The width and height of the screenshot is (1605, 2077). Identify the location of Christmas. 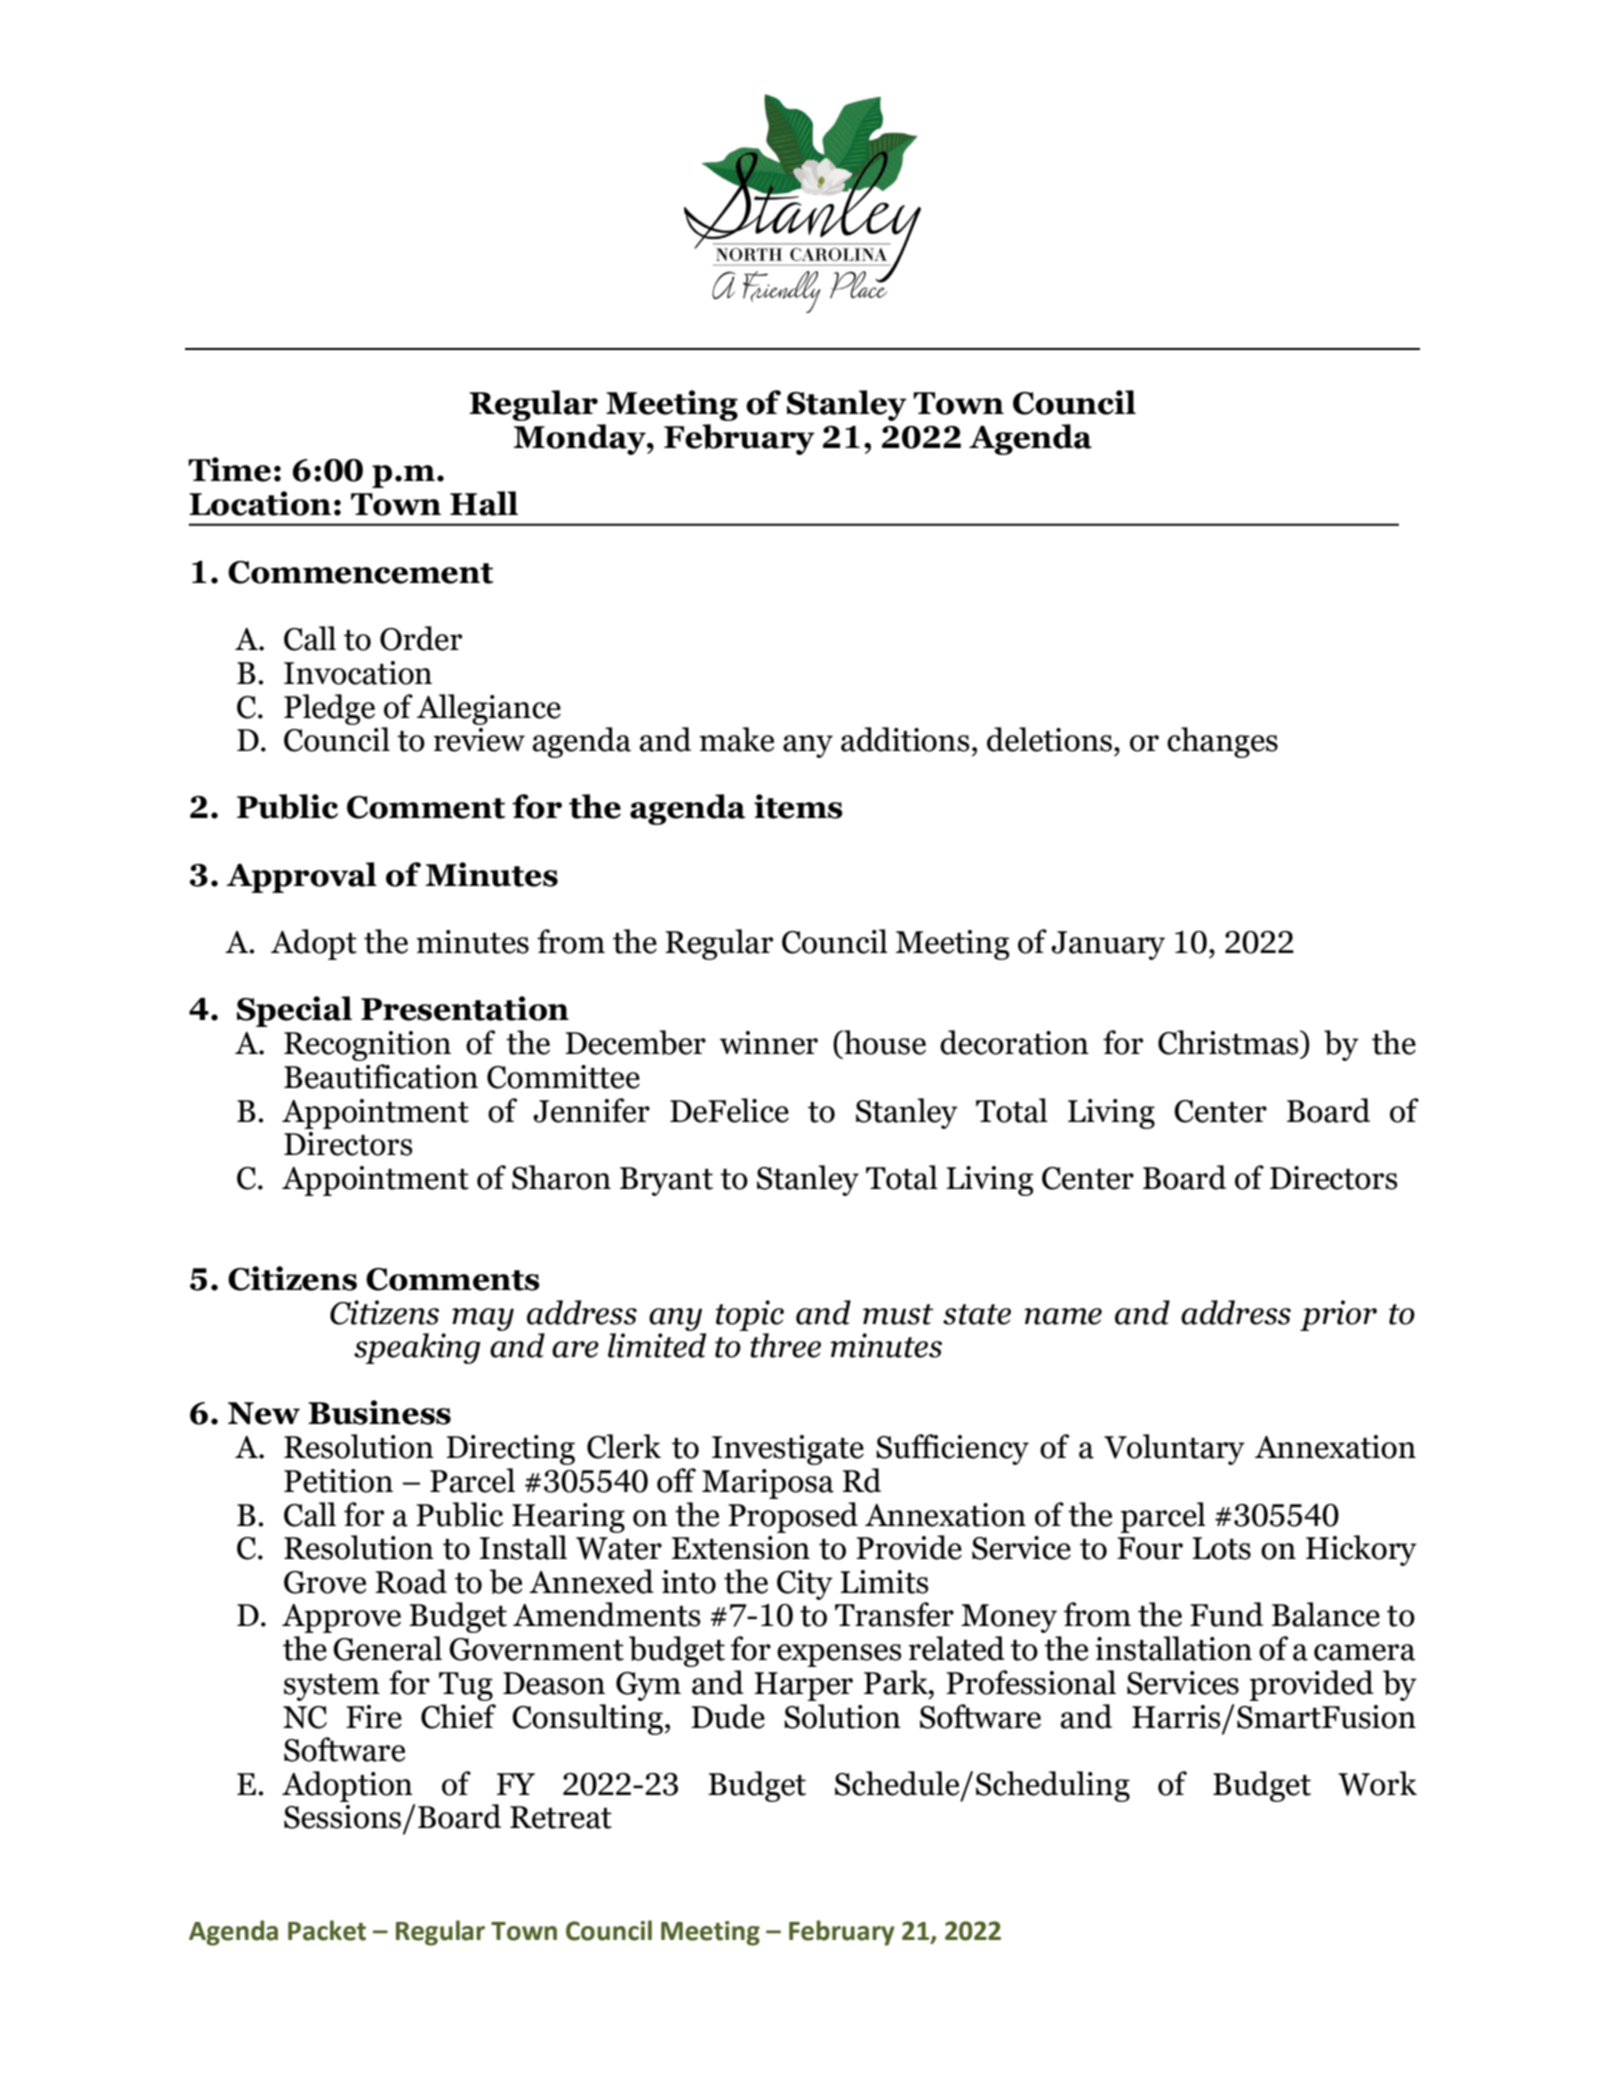
(1229, 1042).
